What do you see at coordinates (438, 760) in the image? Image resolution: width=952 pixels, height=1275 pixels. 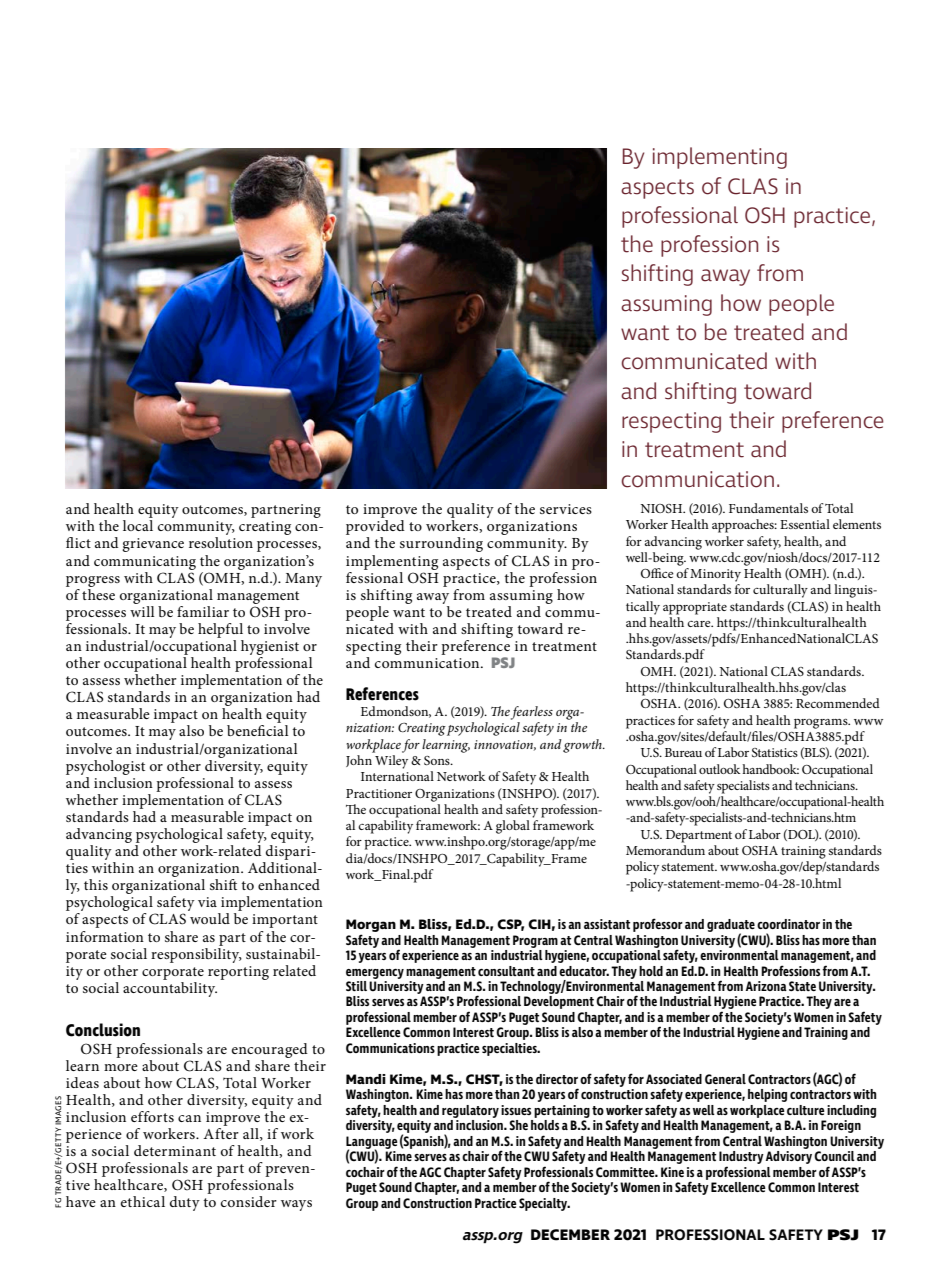 I see `Sons` at bounding box center [438, 760].
